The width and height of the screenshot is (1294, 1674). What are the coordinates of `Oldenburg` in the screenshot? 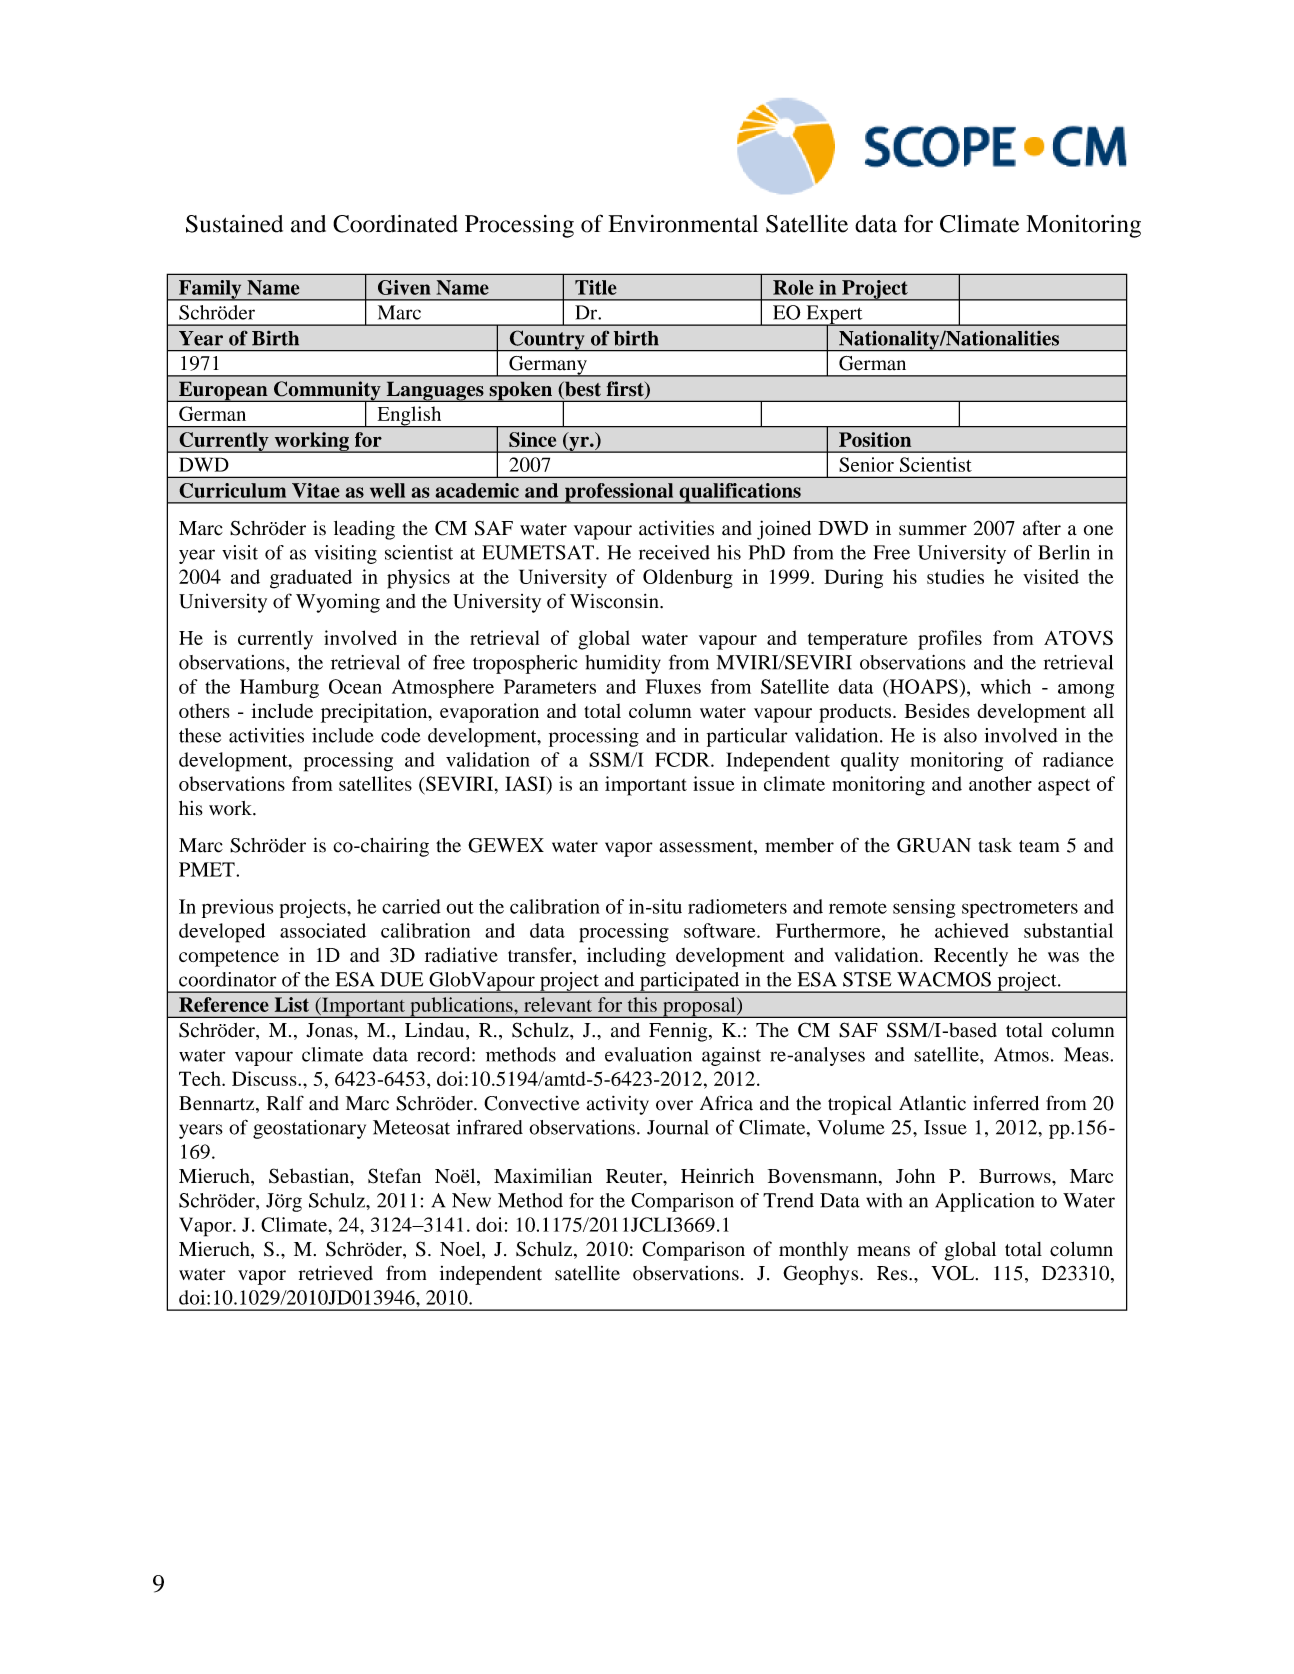 It's located at (688, 579).
